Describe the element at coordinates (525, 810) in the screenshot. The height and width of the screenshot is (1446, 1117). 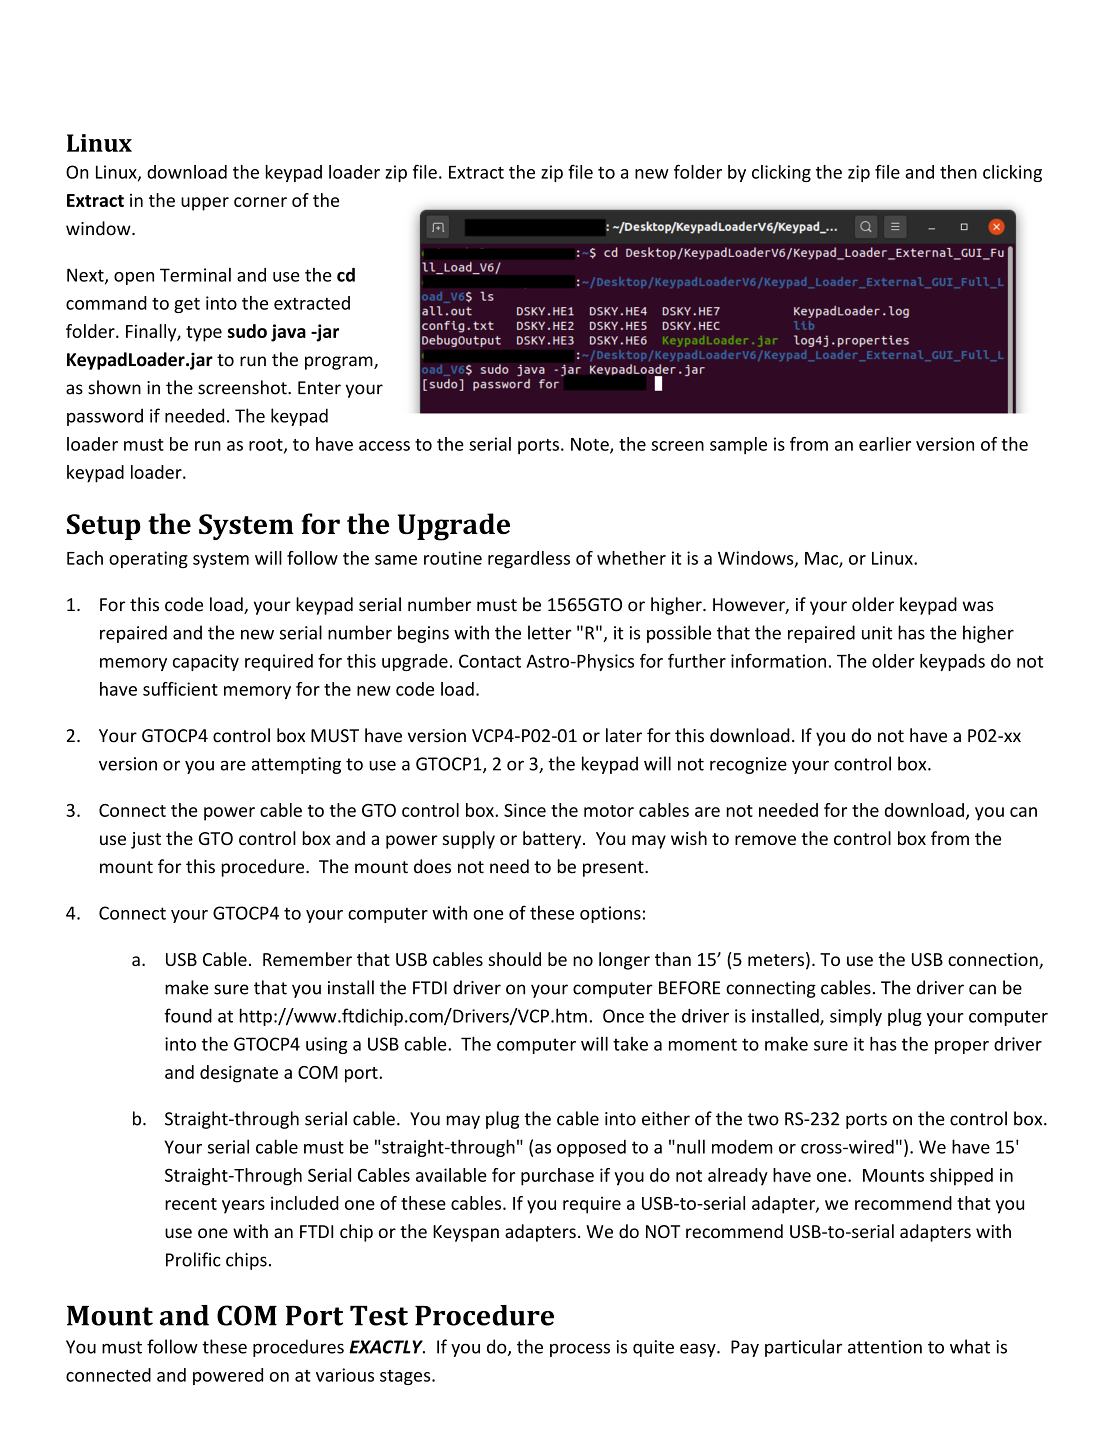
I see `Since` at that location.
